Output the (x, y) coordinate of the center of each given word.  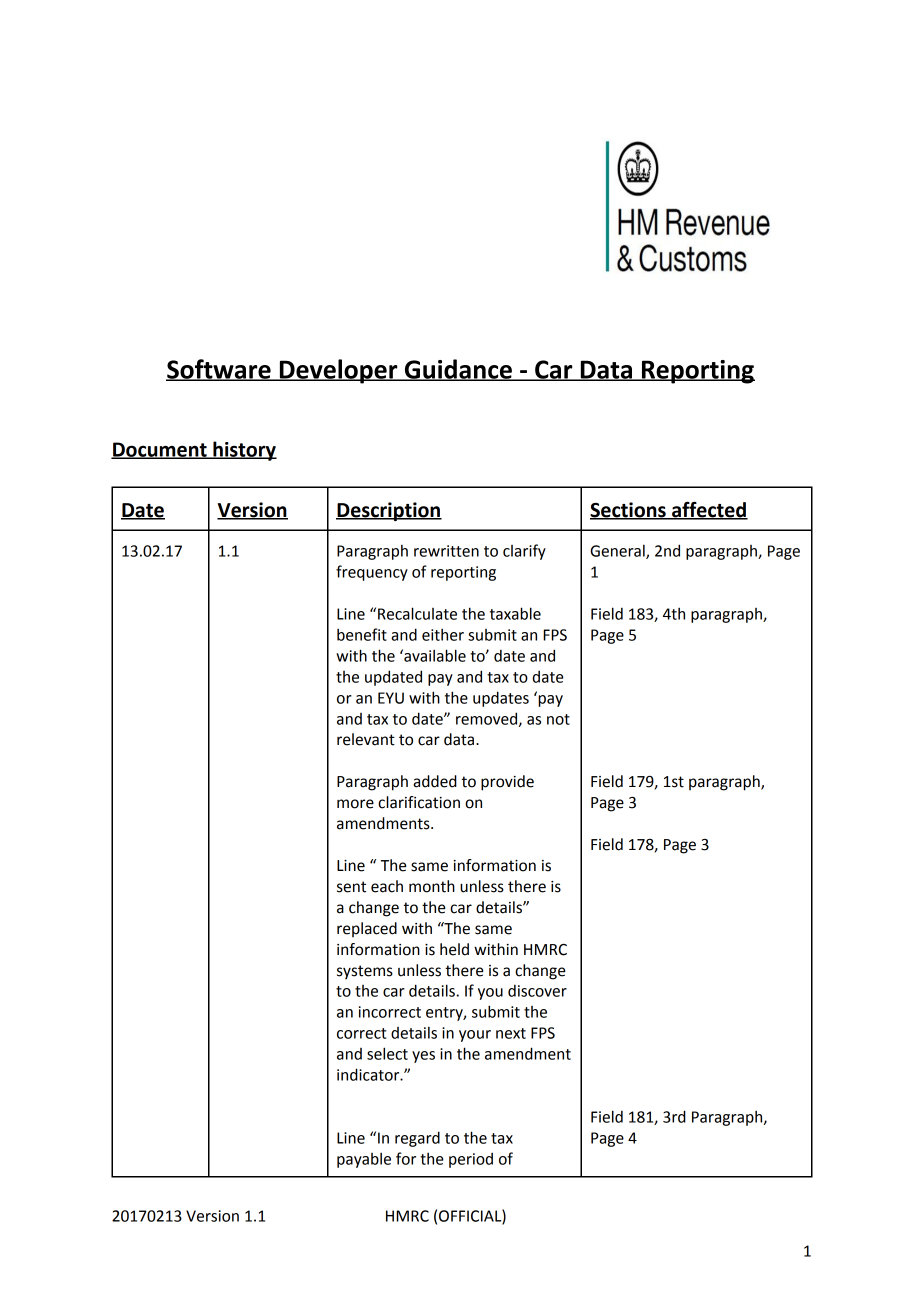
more (355, 804)
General (618, 552)
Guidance (458, 370)
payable (364, 1160)
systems (365, 972)
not (558, 719)
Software (219, 370)
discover (537, 991)
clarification (419, 802)
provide (507, 783)
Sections (629, 511)
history (244, 451)
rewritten (446, 551)
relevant (366, 739)
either (443, 634)
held (454, 949)
